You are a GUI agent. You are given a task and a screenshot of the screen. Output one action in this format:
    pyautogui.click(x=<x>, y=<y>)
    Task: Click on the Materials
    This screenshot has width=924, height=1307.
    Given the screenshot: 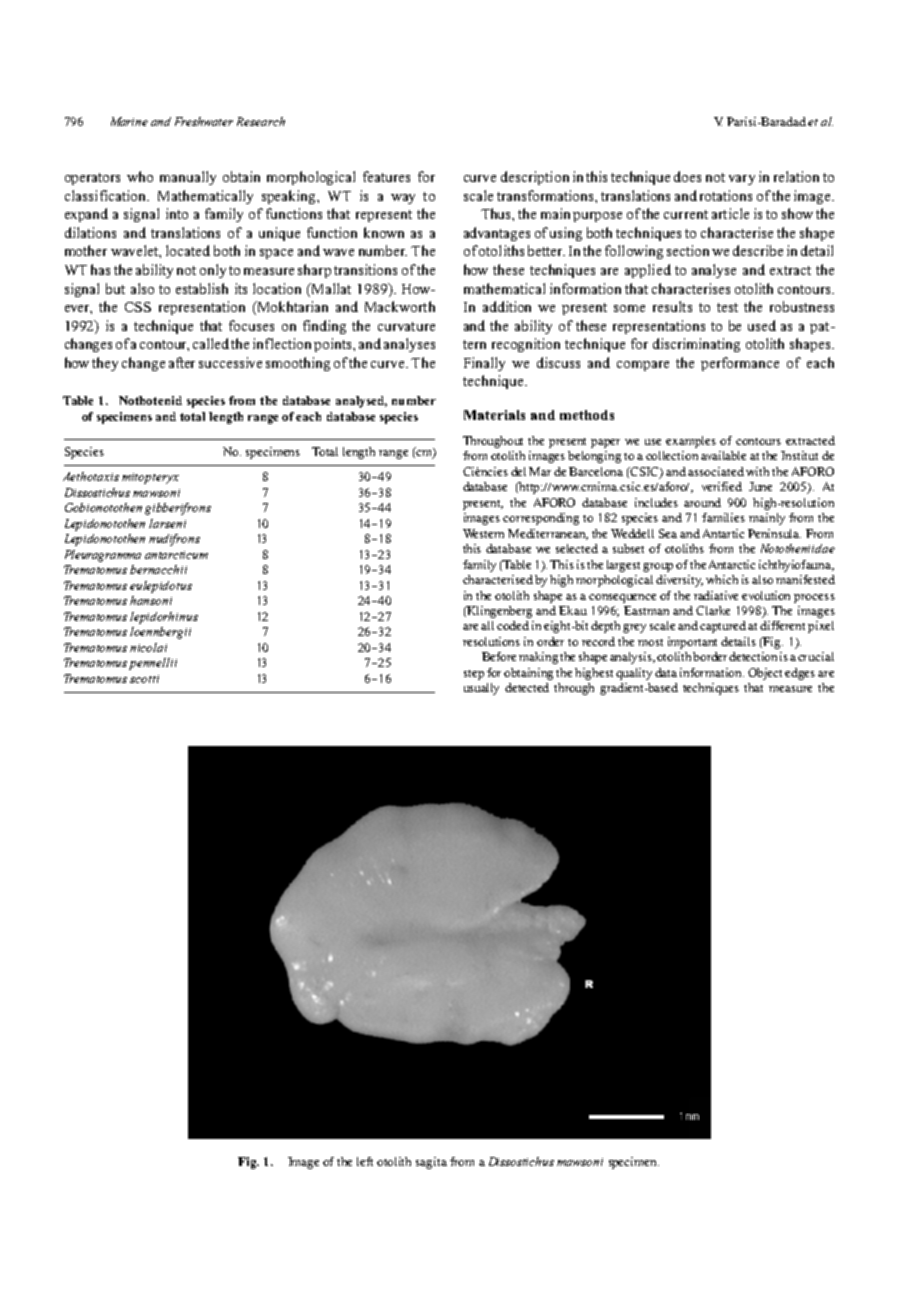 What is the action you would take?
    pyautogui.click(x=494, y=415)
